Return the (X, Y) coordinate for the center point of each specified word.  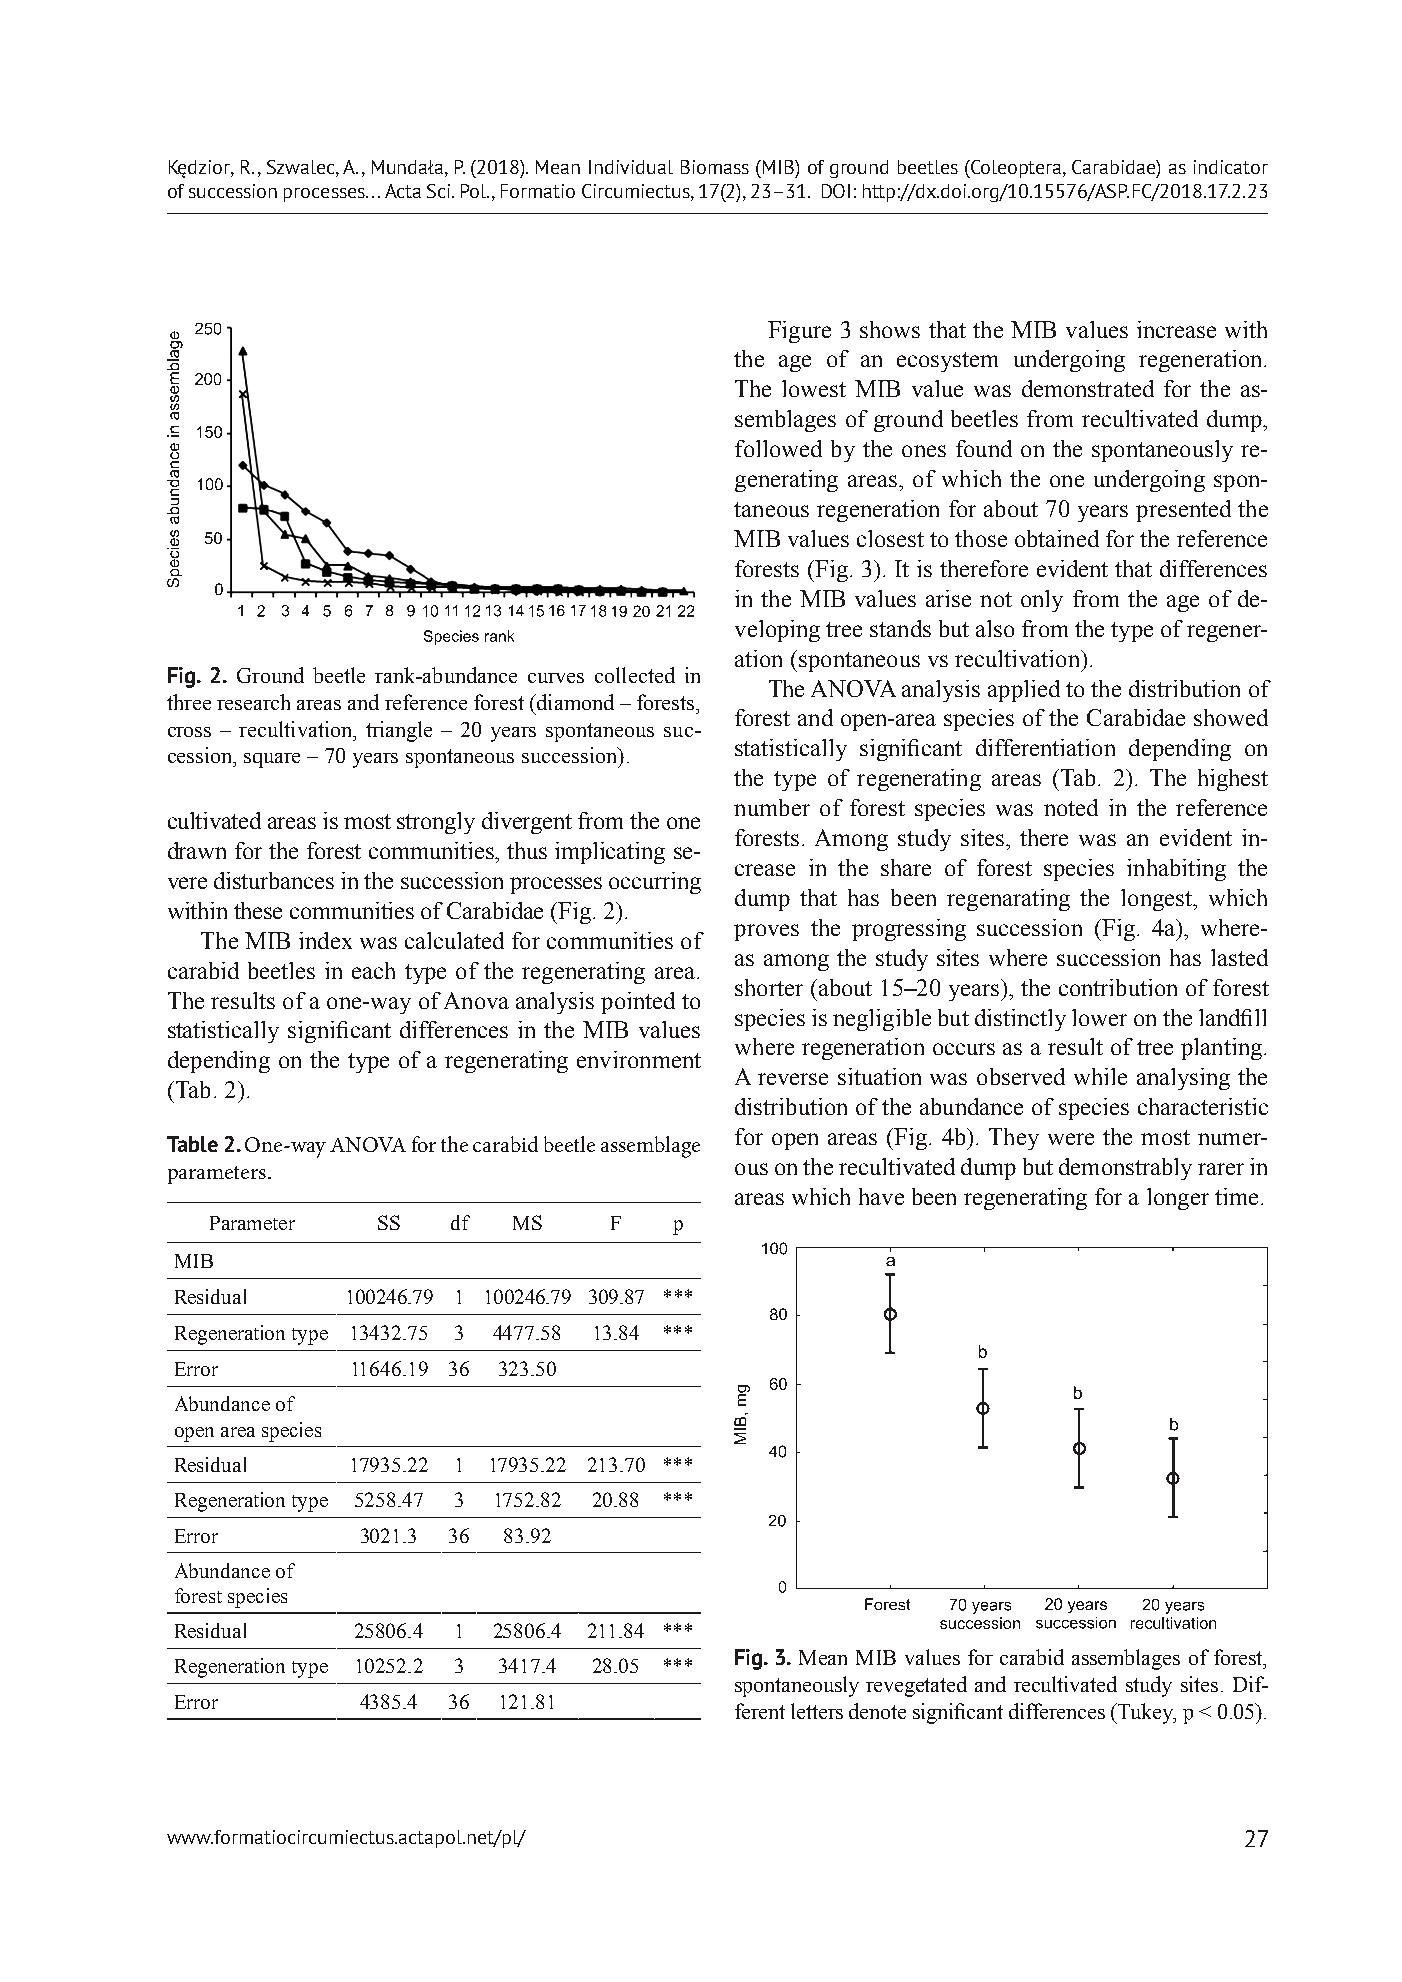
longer (1178, 1199)
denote (877, 1711)
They (1014, 1139)
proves (766, 932)
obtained (1057, 538)
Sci (440, 191)
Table (192, 1144)
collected (635, 675)
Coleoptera (1016, 169)
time (1236, 1196)
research (253, 702)
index (325, 940)
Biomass (715, 167)
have (881, 1196)
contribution (1118, 987)
